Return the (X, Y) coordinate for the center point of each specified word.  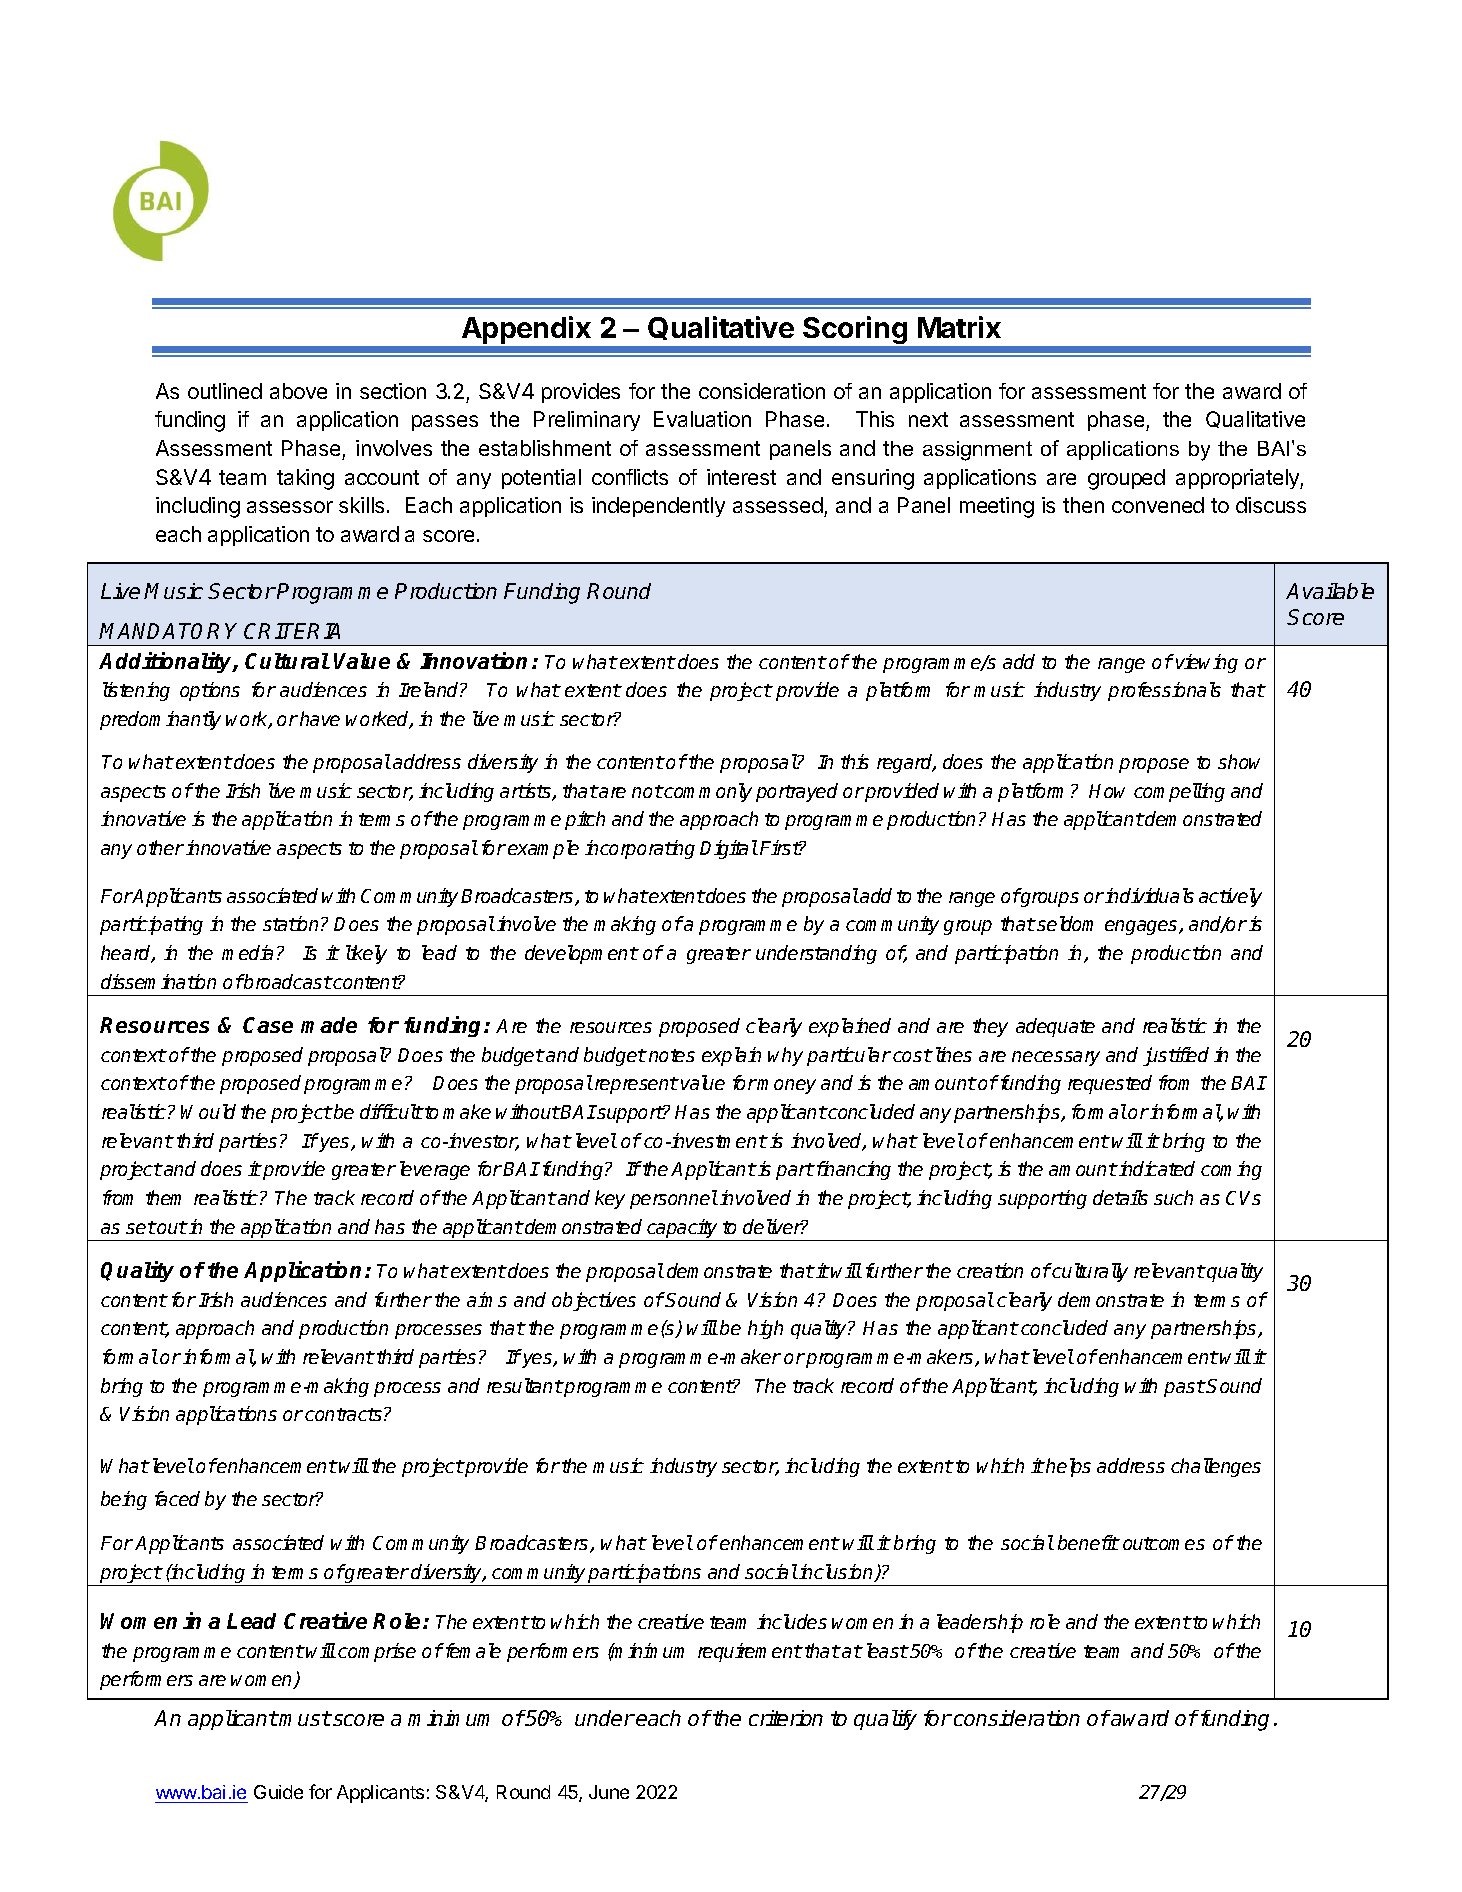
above (298, 391)
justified (1176, 1056)
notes (672, 1055)
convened (1158, 505)
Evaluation (702, 419)
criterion (786, 1718)
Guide (278, 1792)
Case (268, 1025)
